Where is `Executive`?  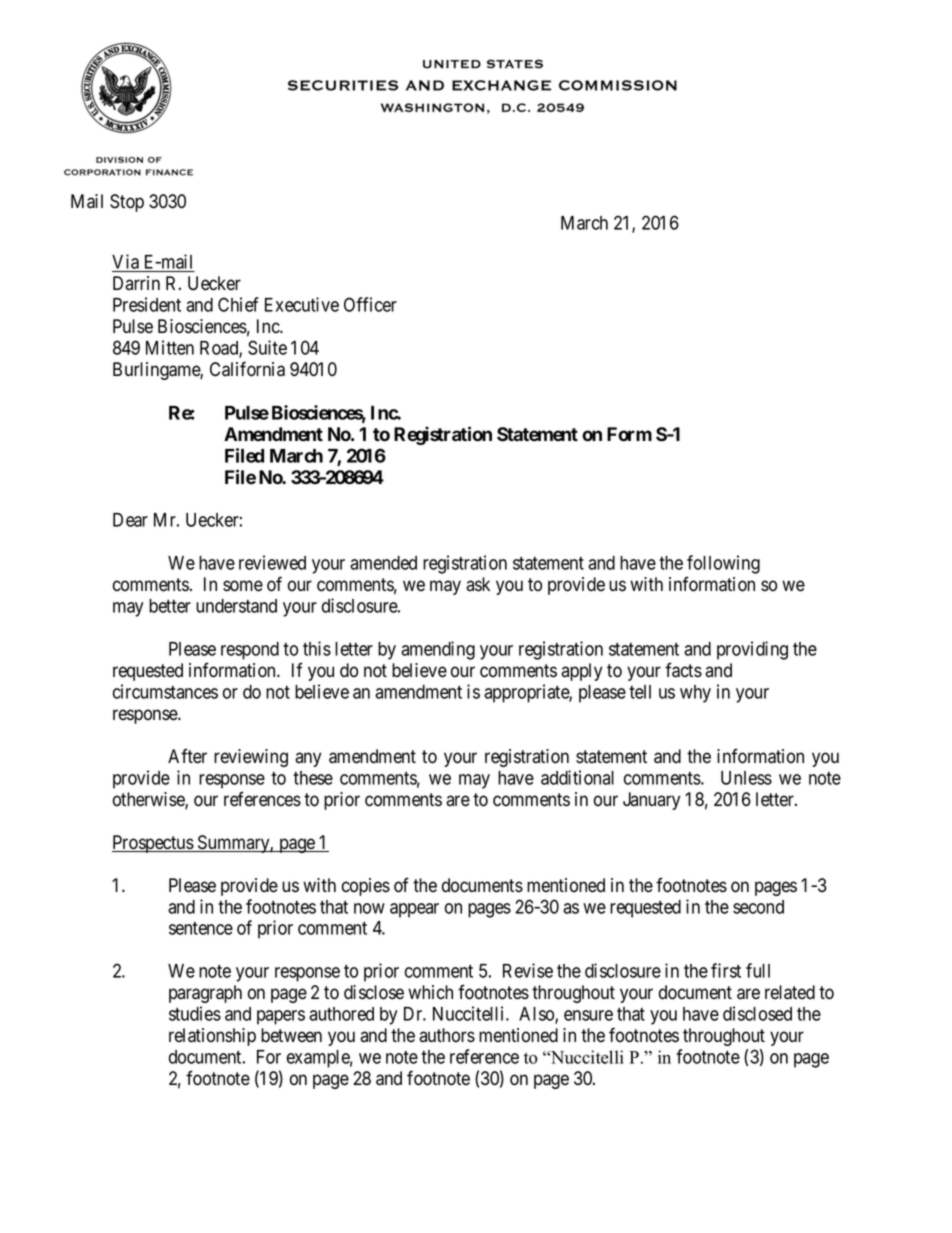
Executive is located at coordinates (302, 304).
